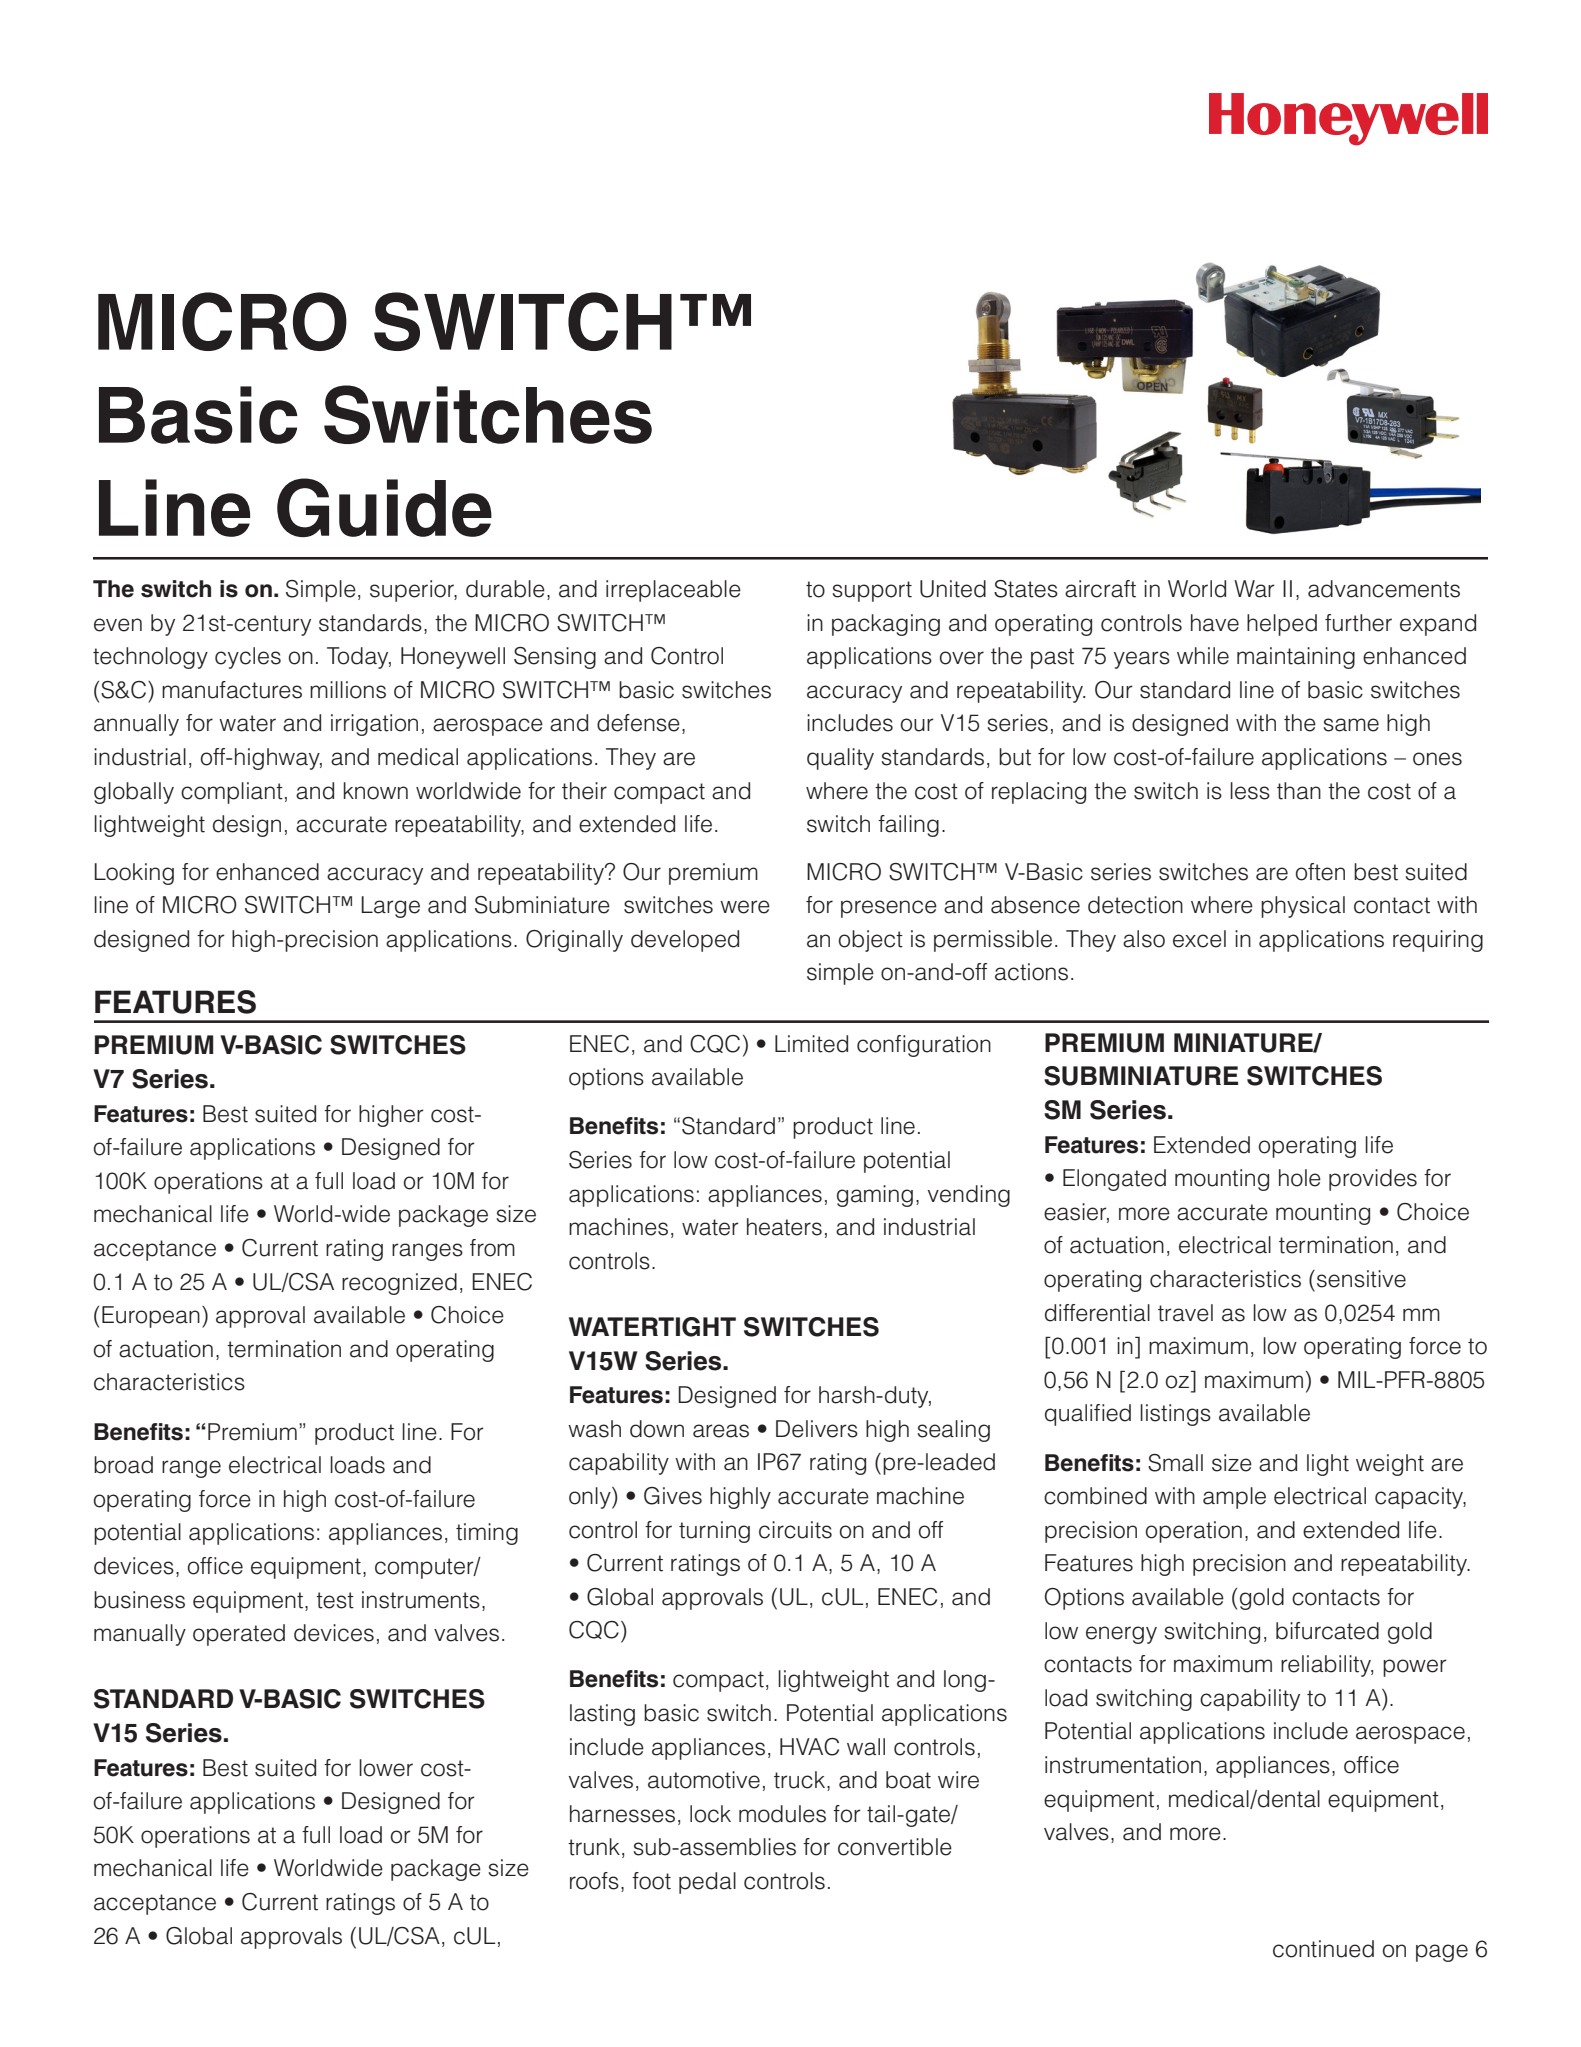 The height and width of the image is (2047, 1581). What do you see at coordinates (384, 507) in the image?
I see `Guide` at bounding box center [384, 507].
